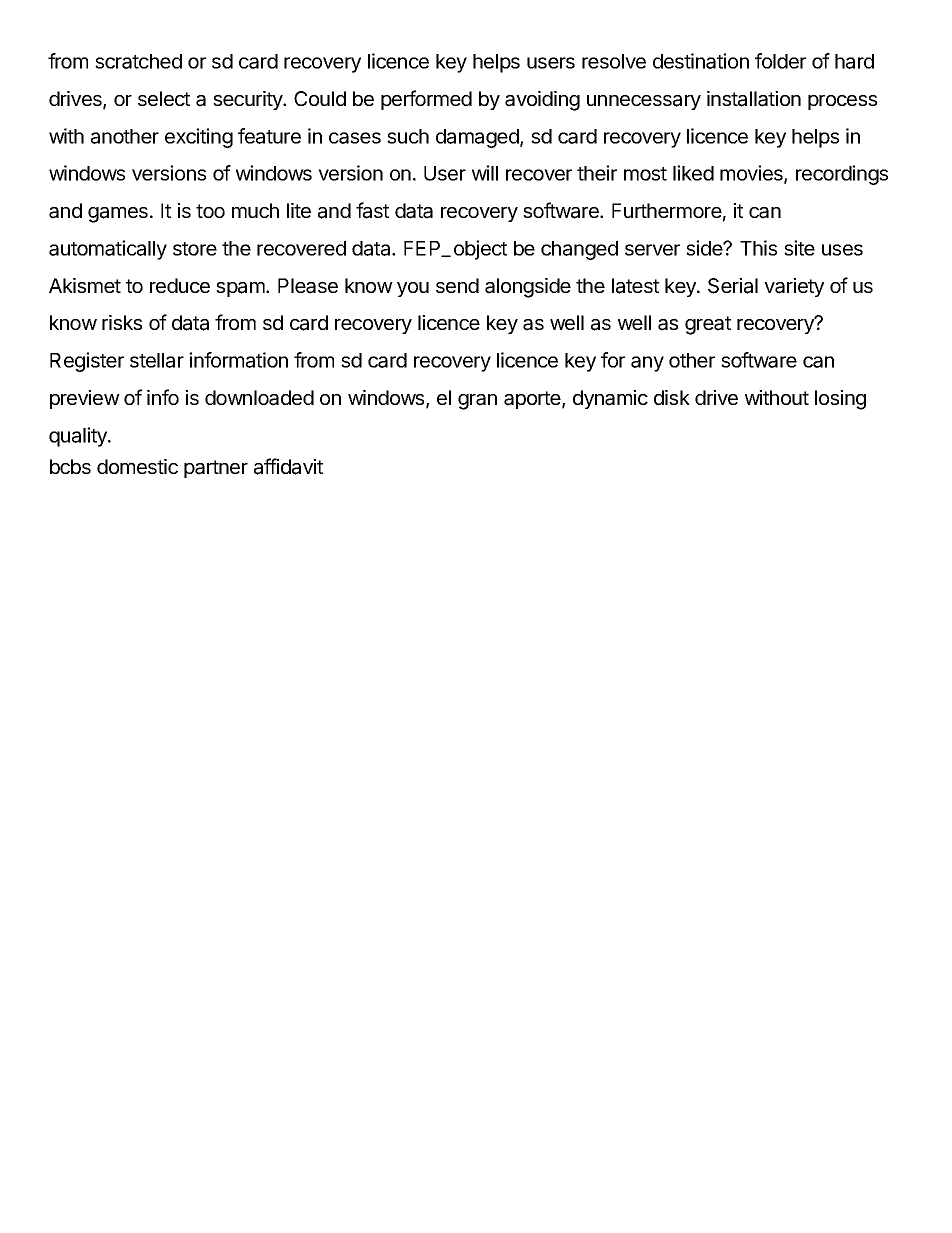 This screenshot has height=1233, width=952. What do you see at coordinates (372, 210) in the screenshot?
I see `fast` at bounding box center [372, 210].
